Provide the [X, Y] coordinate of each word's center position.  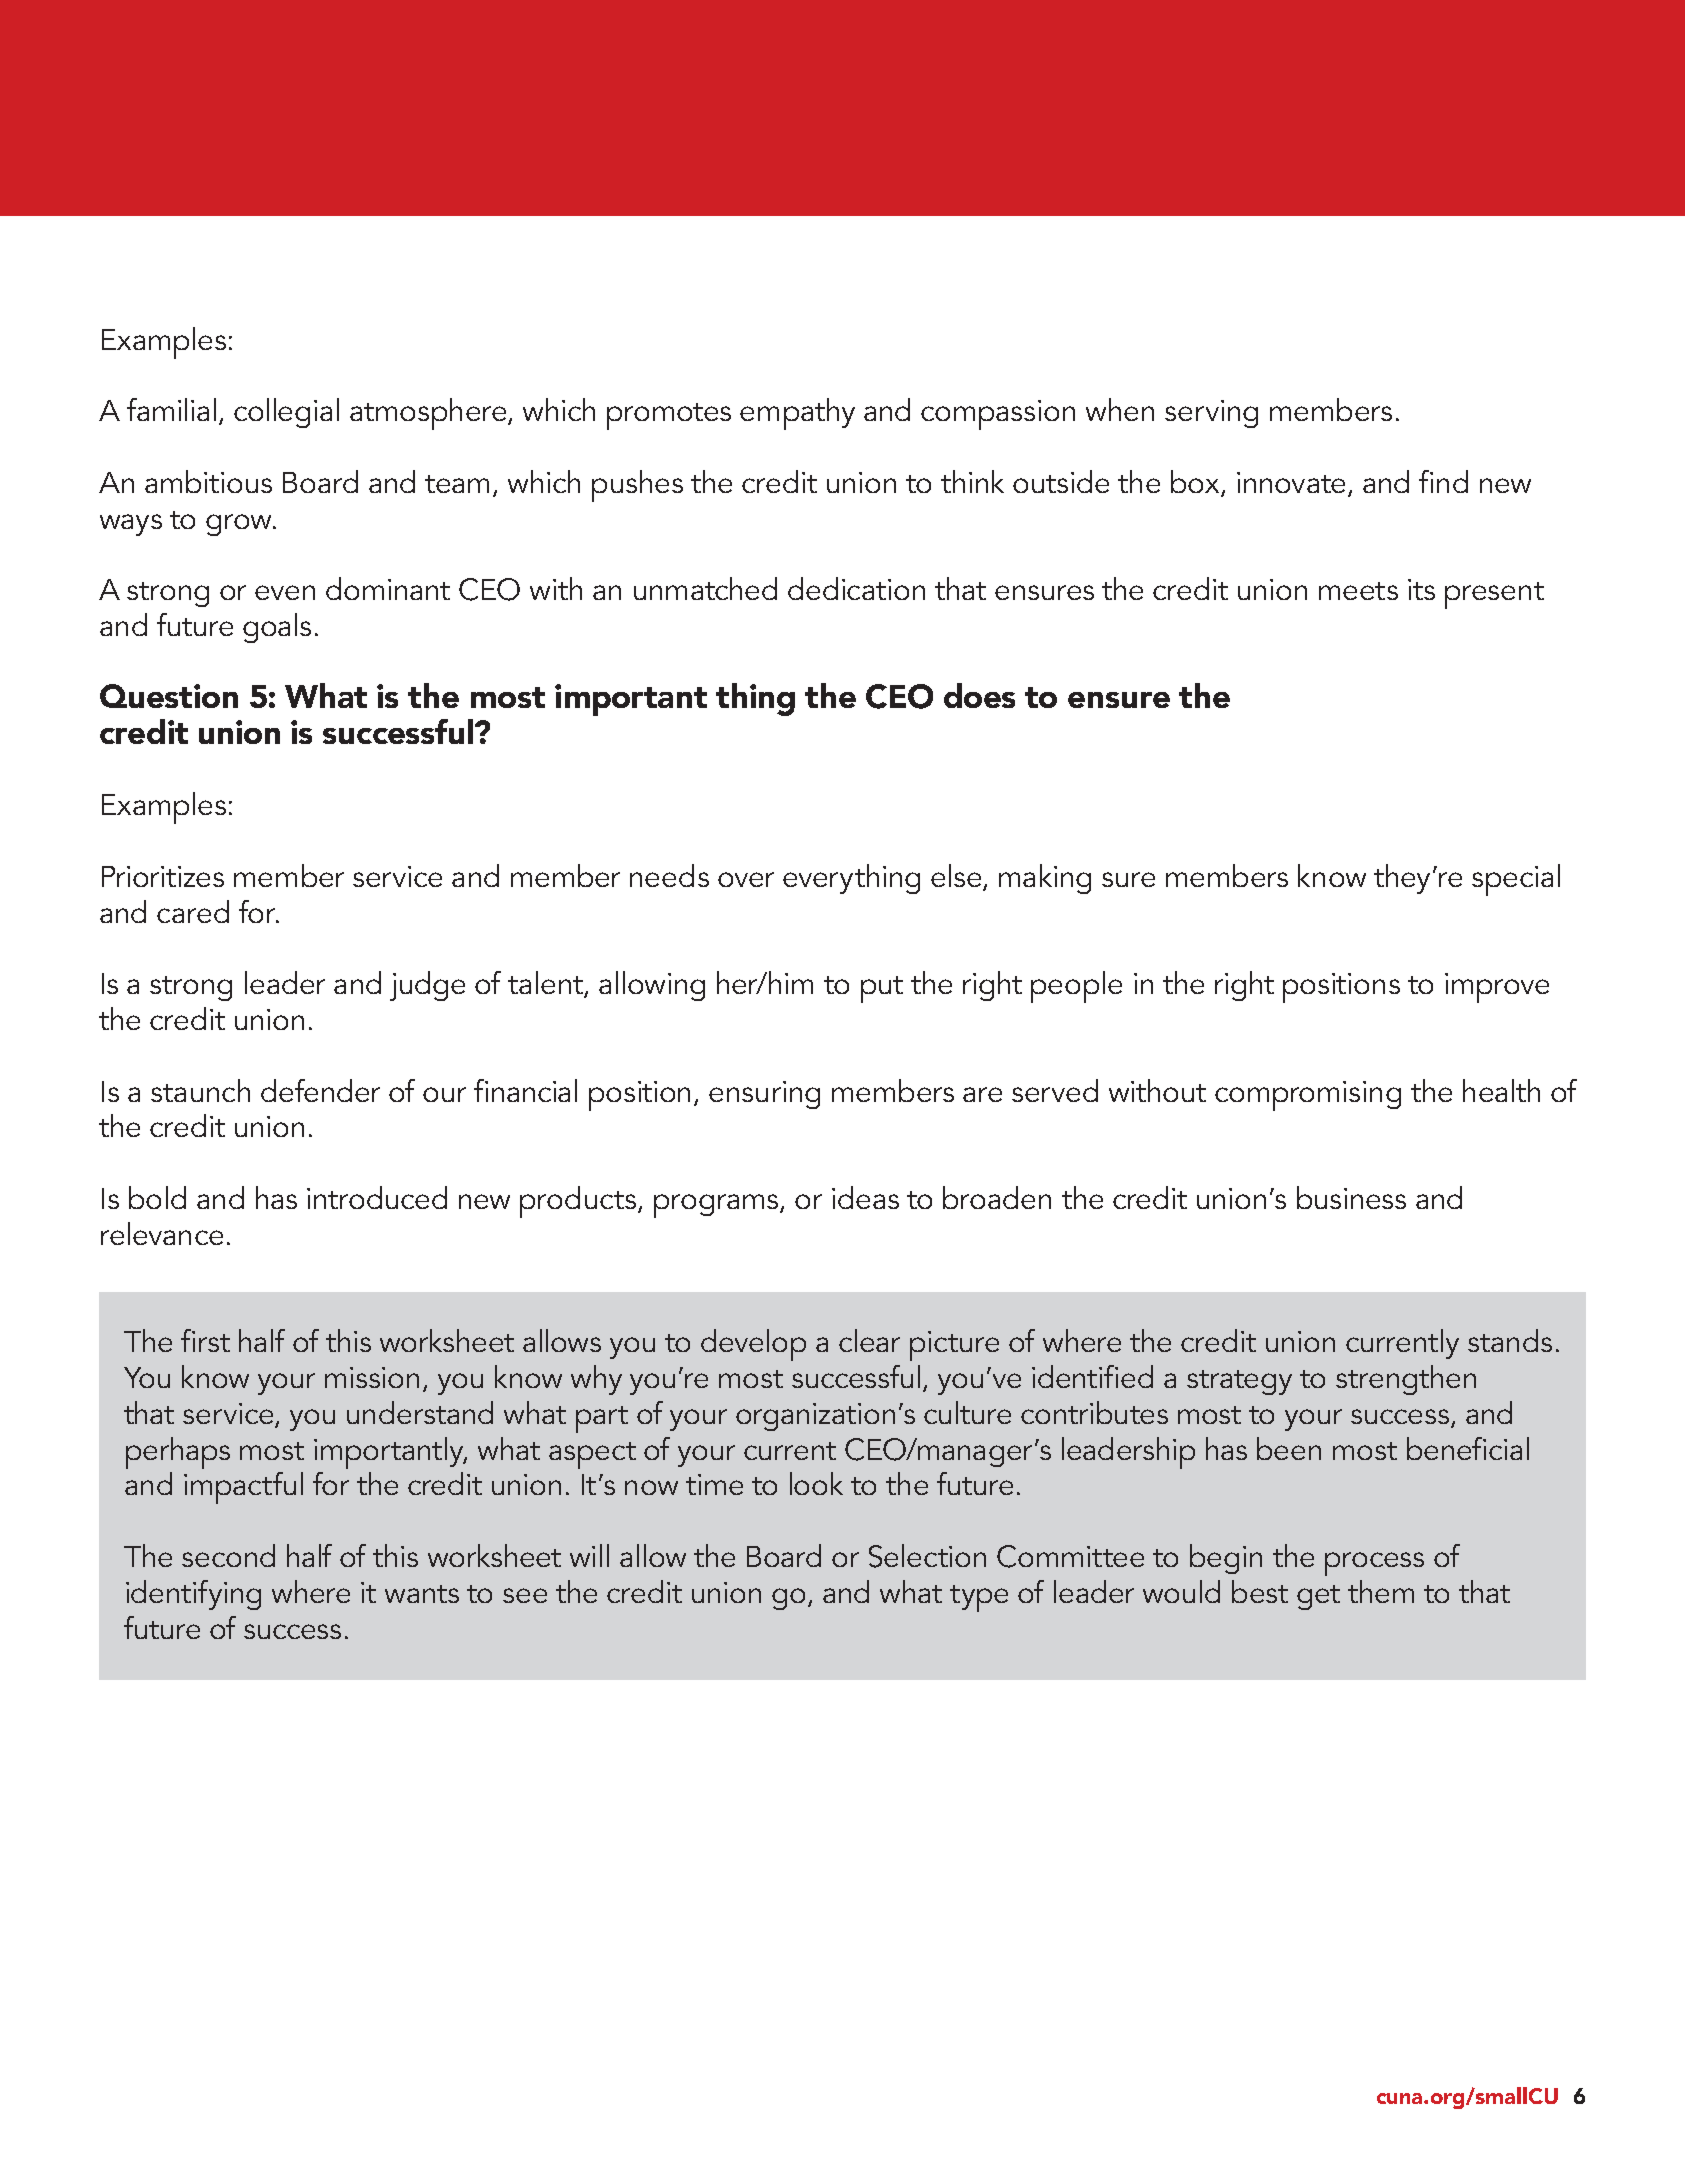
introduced [377, 1197]
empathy [797, 414]
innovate [1291, 482]
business [1351, 1197]
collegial [286, 413]
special [1516, 880]
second [228, 1555]
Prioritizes [163, 876]
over [746, 879]
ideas [865, 1197]
